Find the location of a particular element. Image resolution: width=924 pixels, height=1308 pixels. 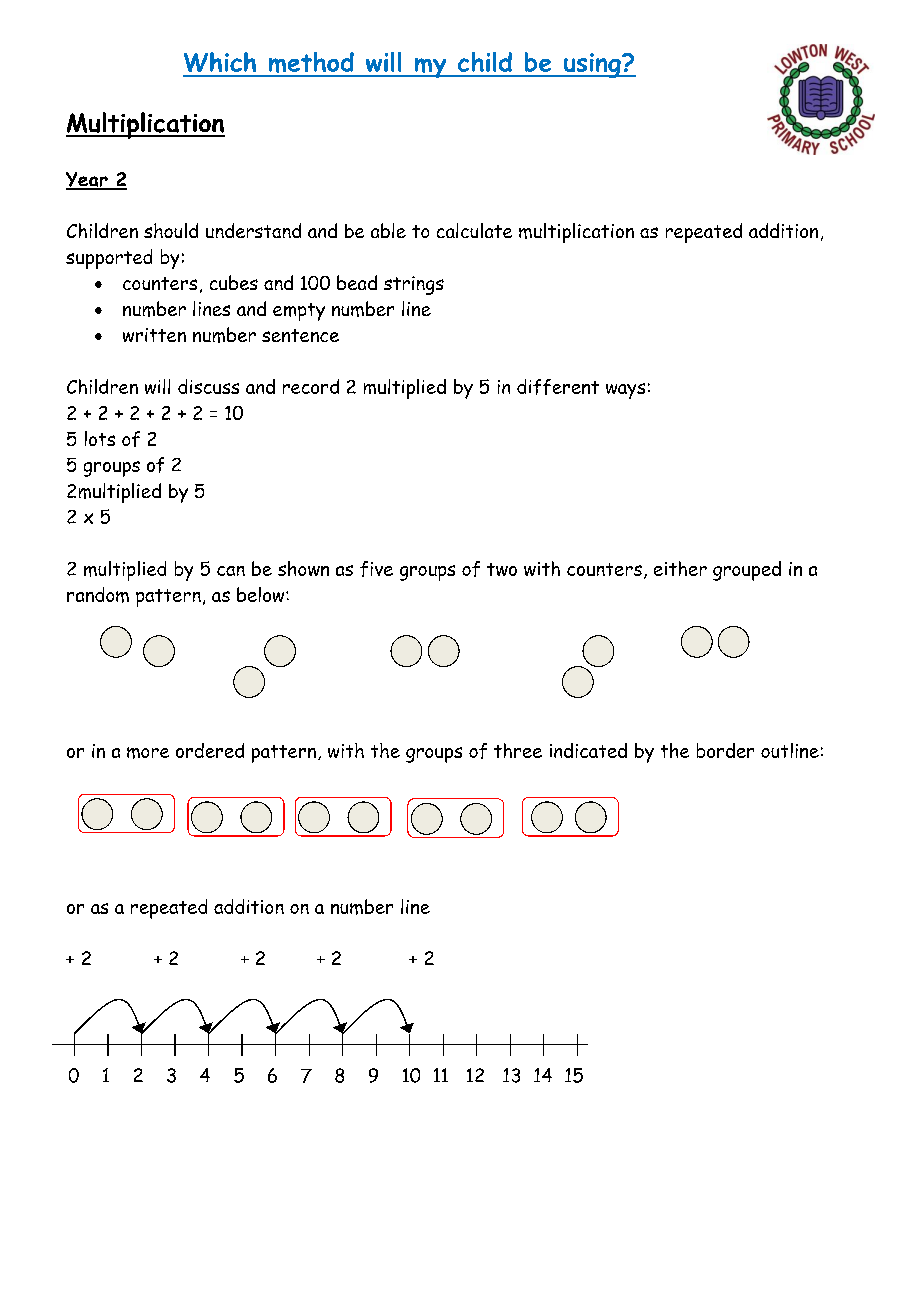

can is located at coordinates (231, 571).
